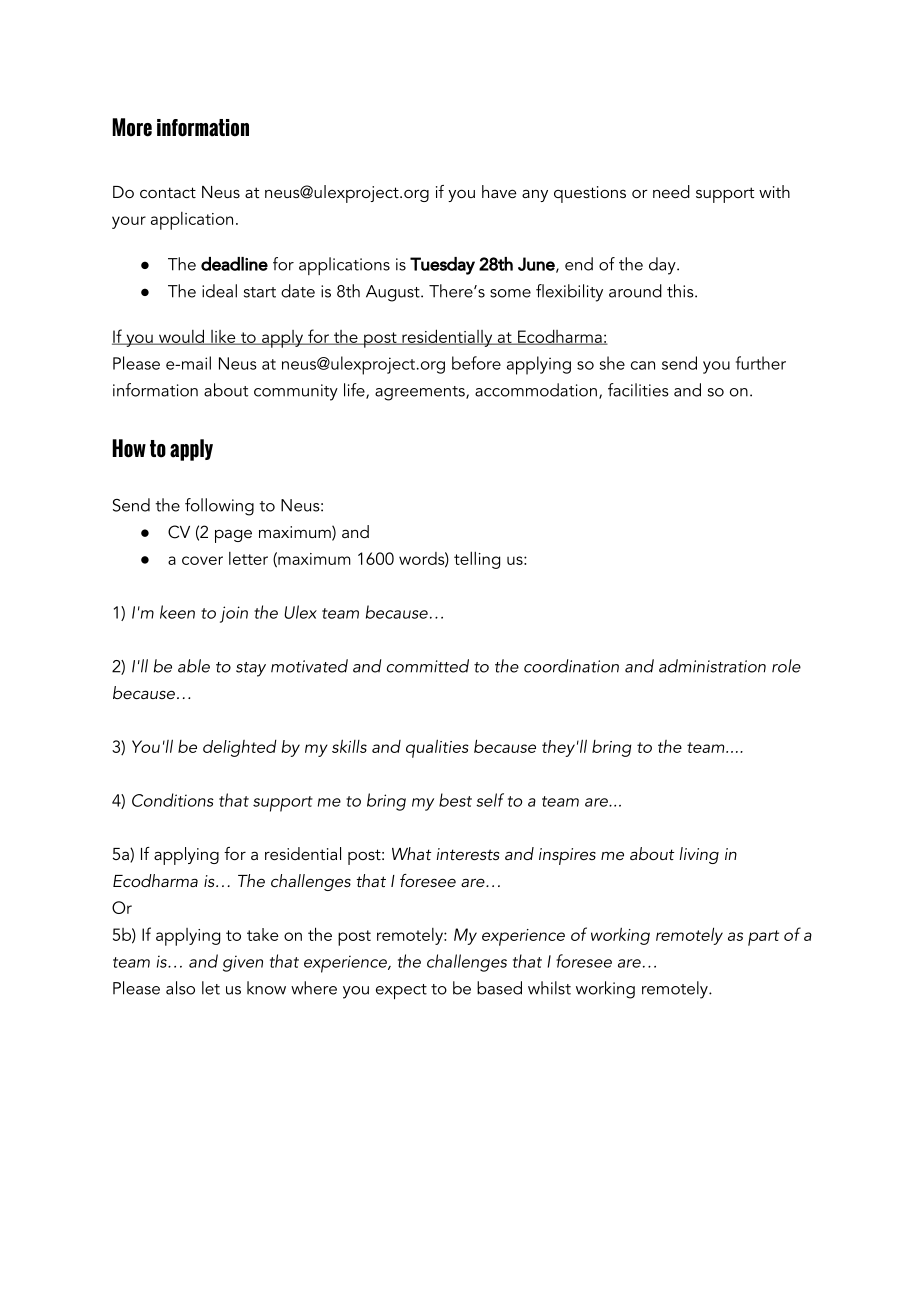 The width and height of the page is (924, 1308). I want to click on cover, so click(202, 560).
